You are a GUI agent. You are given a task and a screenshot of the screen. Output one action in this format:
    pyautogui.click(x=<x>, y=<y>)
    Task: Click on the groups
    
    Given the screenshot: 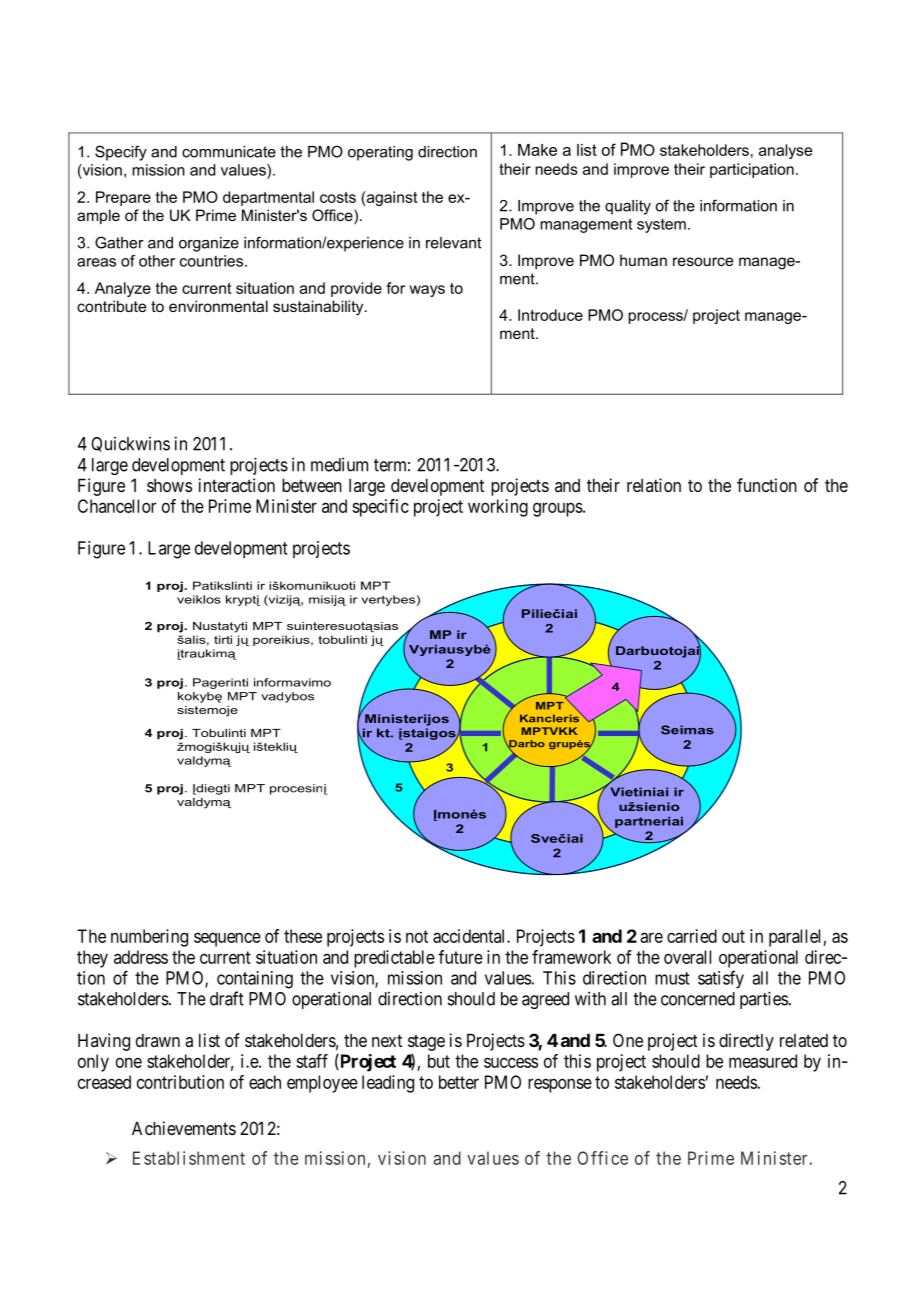 What is the action you would take?
    pyautogui.click(x=558, y=509)
